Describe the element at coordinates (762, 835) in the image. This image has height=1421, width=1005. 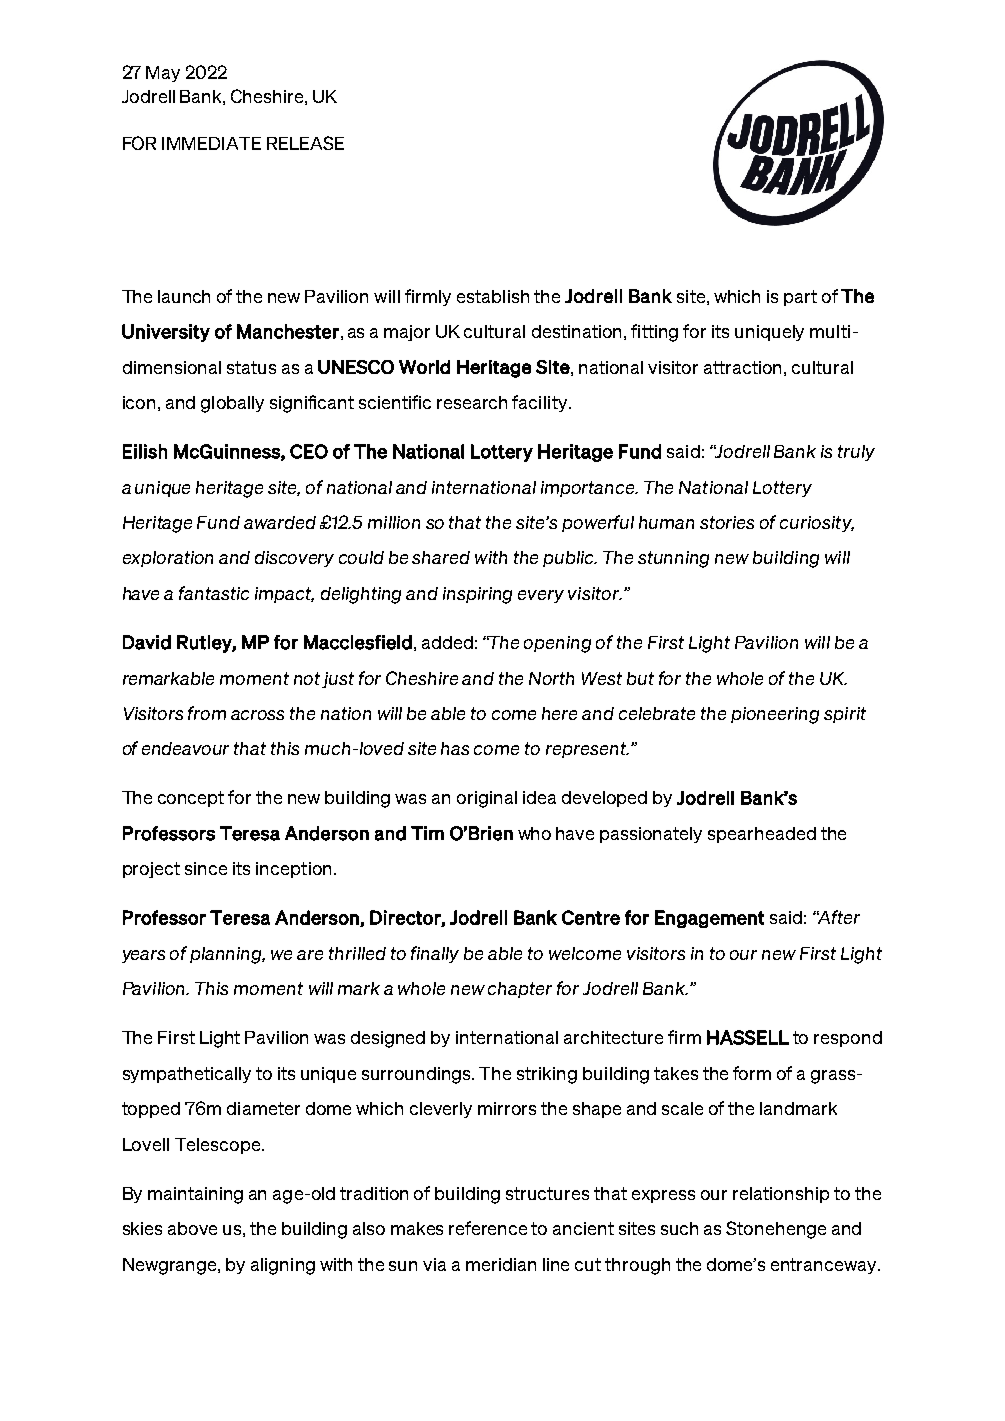
I see `spearheaded` at that location.
